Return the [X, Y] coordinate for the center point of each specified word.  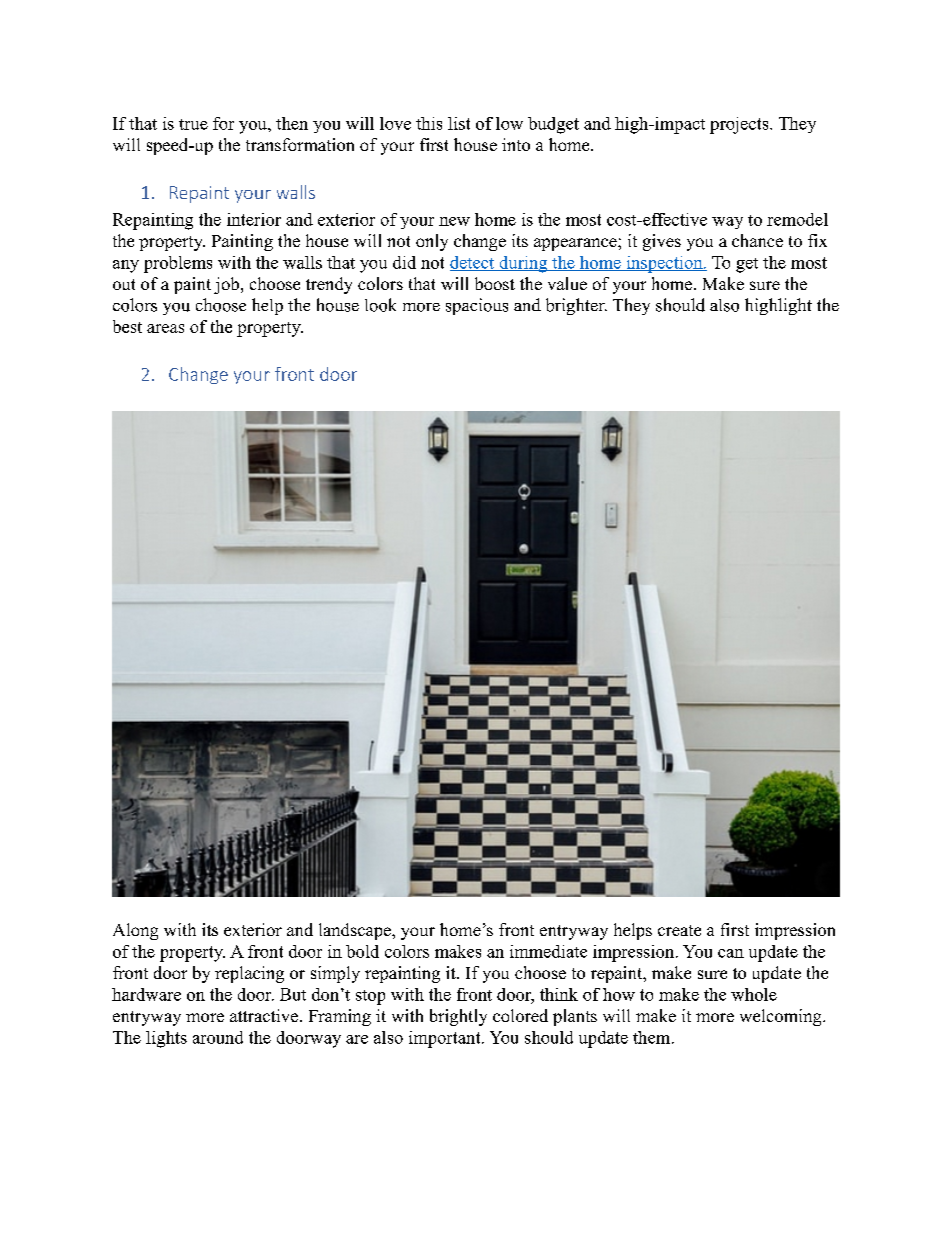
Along [135, 931]
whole [754, 994]
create [679, 930]
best [127, 326]
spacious [477, 306]
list [459, 123]
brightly [458, 1017]
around [218, 1037]
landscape [356, 931]
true [193, 124]
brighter [576, 306]
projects [740, 125]
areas [165, 328]
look [380, 305]
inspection [664, 264]
